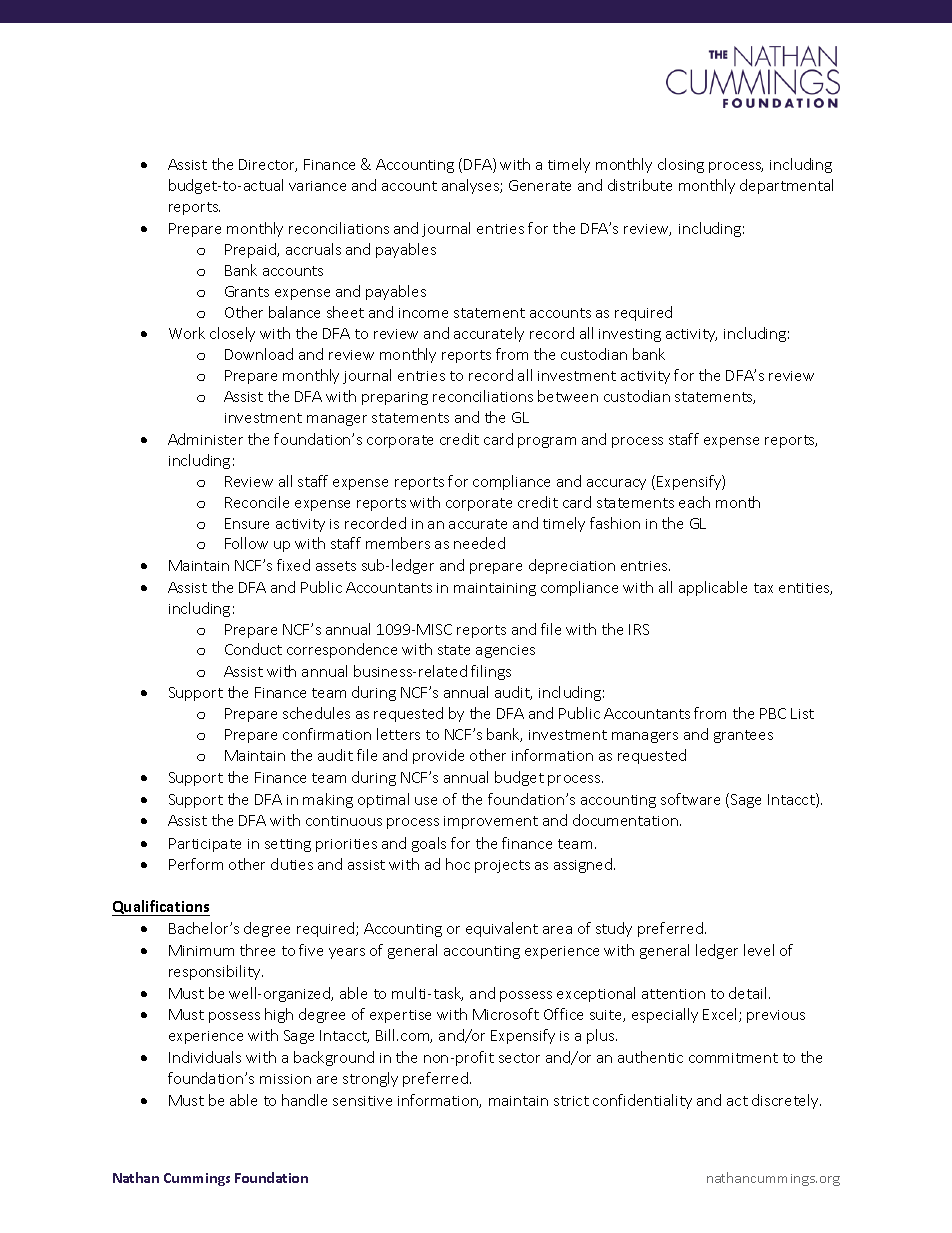 The width and height of the page is (952, 1233). I want to click on closing, so click(681, 165).
